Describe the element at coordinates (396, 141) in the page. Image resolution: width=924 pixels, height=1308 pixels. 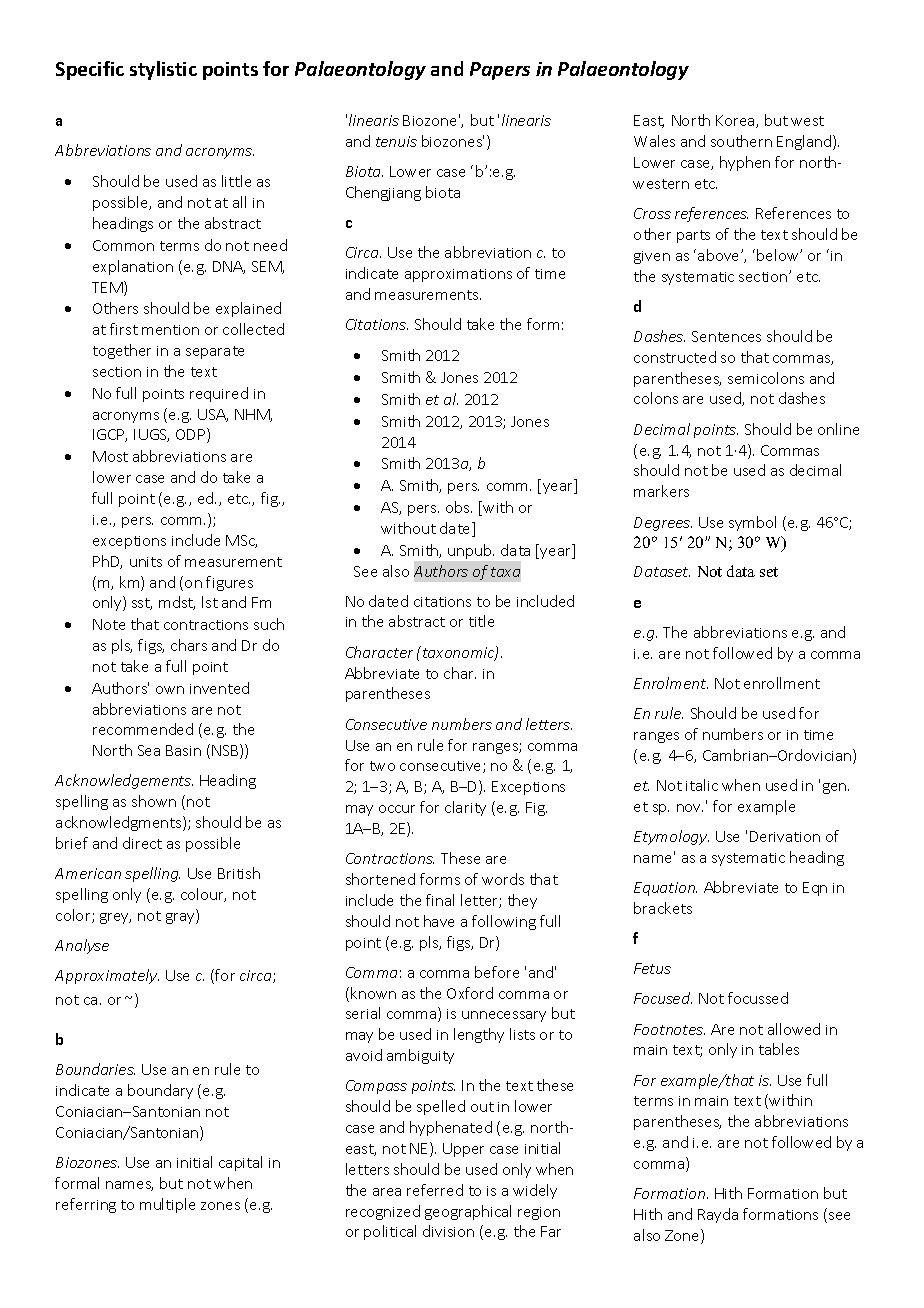
I see `tenuis` at that location.
